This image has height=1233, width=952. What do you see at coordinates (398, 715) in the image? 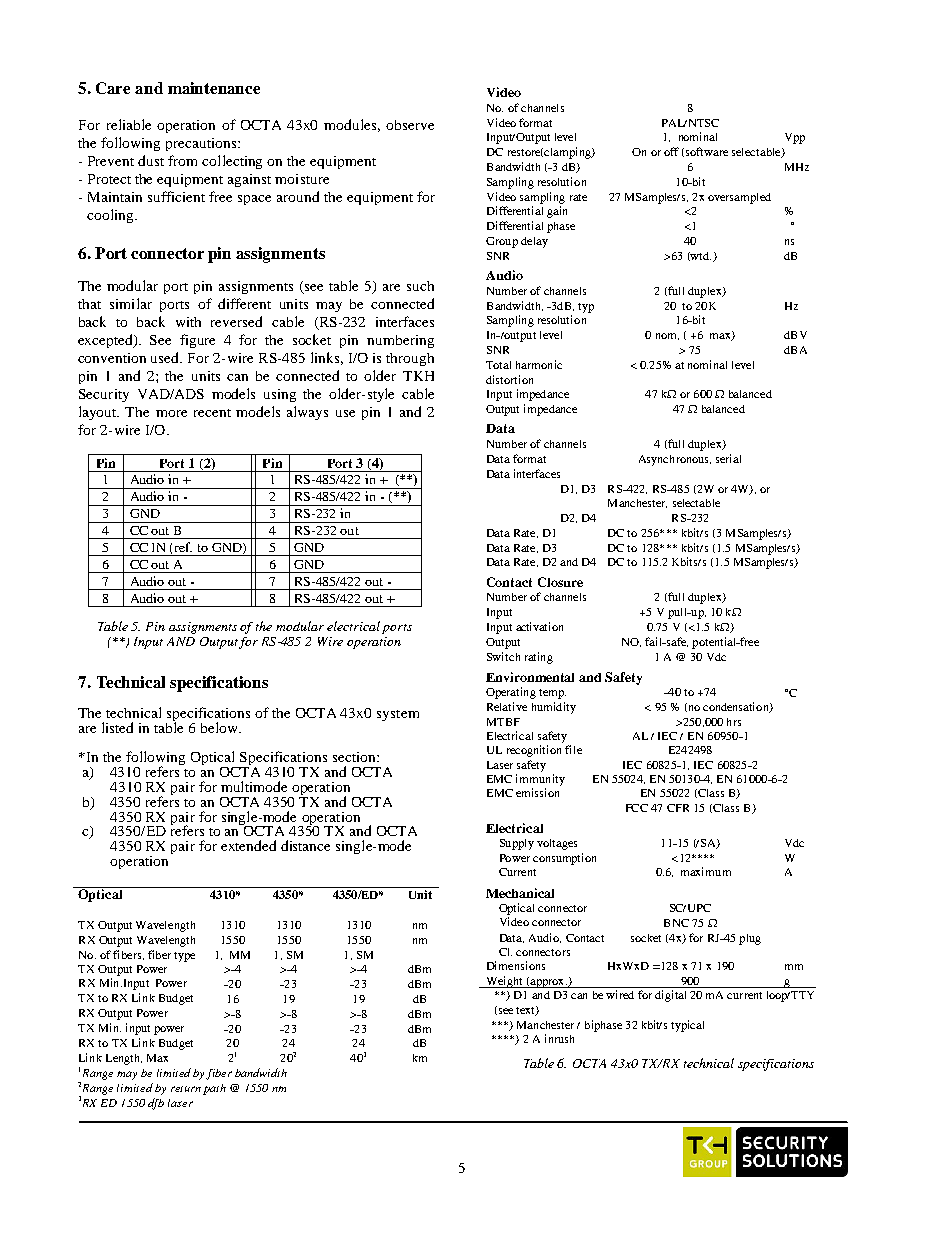
I see `system` at bounding box center [398, 715].
